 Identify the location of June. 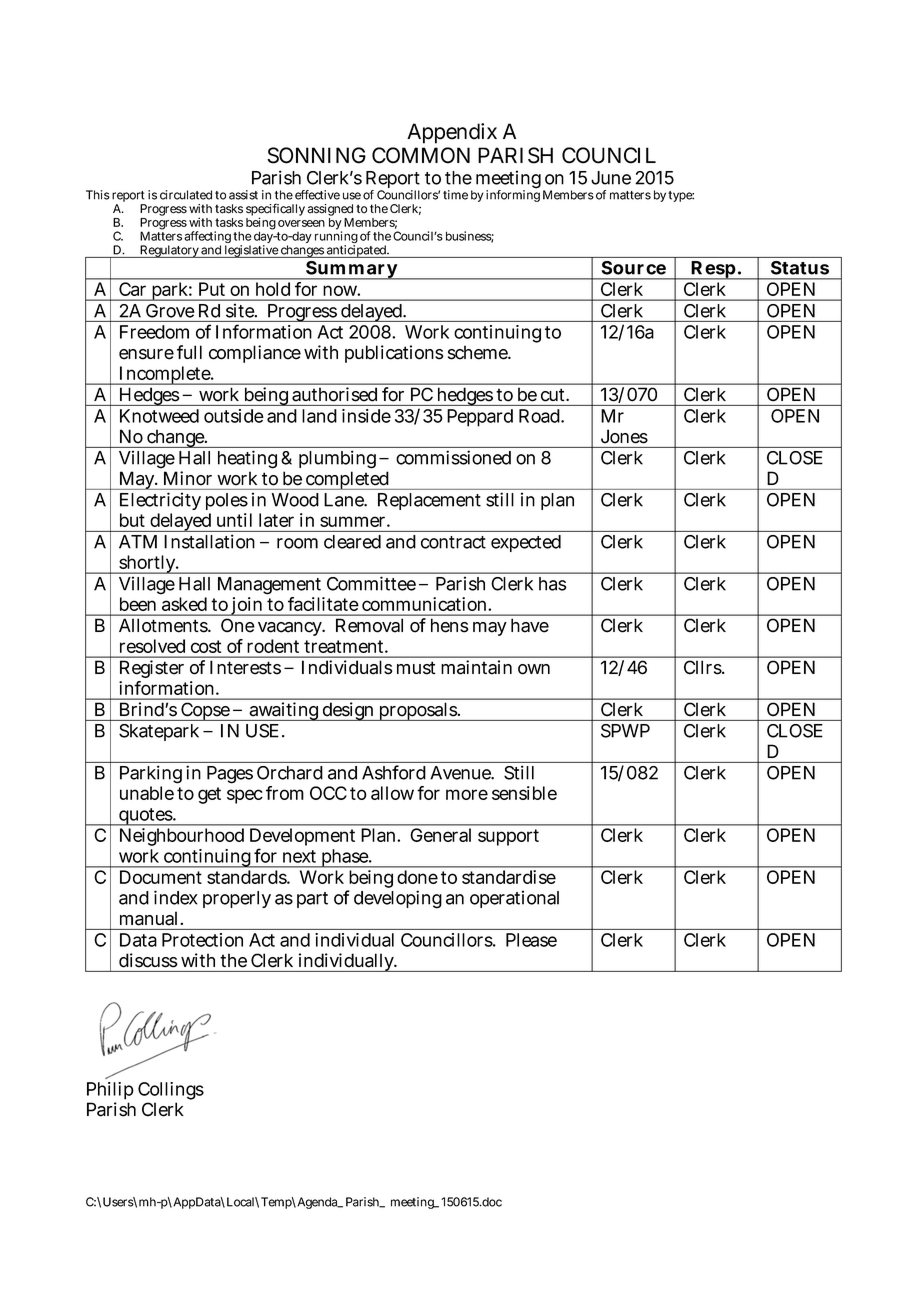
(611, 178).
